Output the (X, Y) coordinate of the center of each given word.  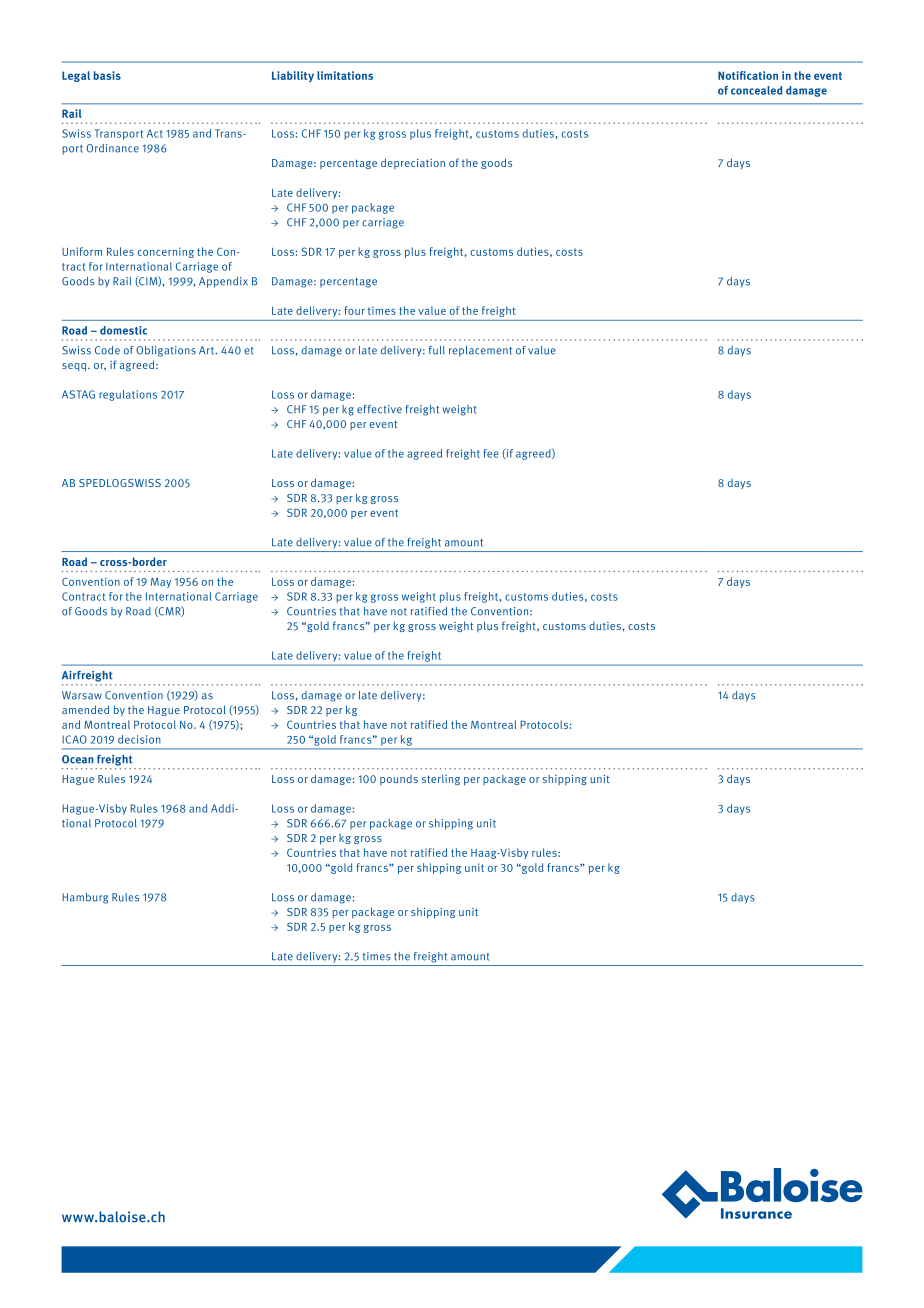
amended (85, 709)
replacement (480, 351)
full (437, 350)
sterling (441, 779)
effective (379, 409)
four (354, 310)
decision (139, 739)
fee (491, 453)
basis (107, 75)
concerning (165, 252)
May (161, 583)
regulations (128, 395)
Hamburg (85, 898)
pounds (399, 780)
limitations (345, 75)
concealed (756, 90)
